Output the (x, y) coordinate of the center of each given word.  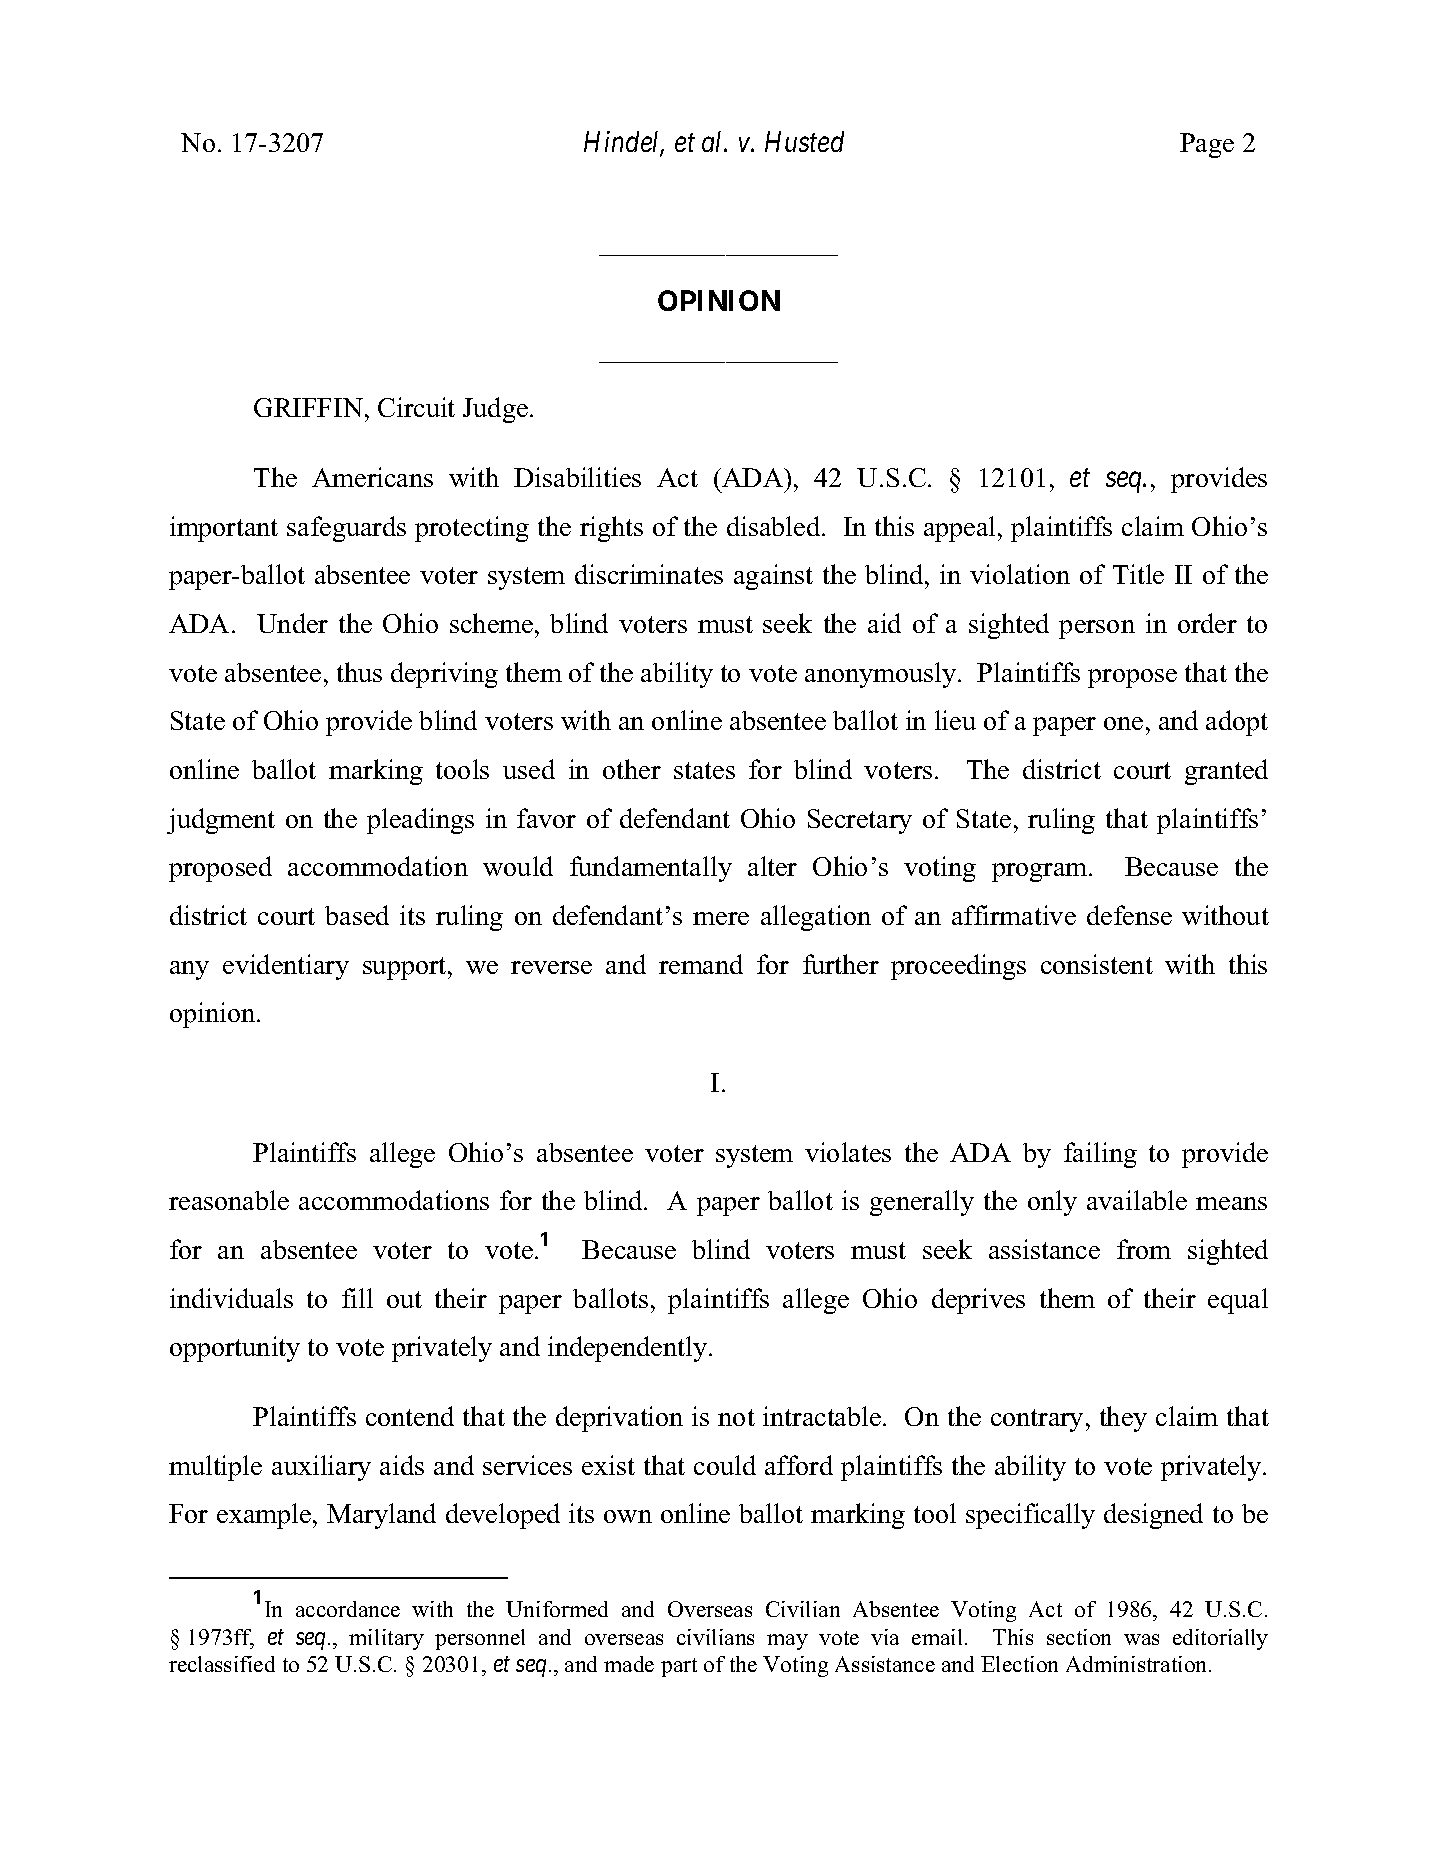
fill (357, 1298)
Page (1207, 145)
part (679, 1667)
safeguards (346, 529)
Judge (495, 410)
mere (721, 918)
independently (629, 1349)
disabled (775, 526)
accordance (348, 1609)
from (1144, 1249)
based (357, 915)
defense (1129, 915)
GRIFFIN (308, 407)
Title (1138, 574)
